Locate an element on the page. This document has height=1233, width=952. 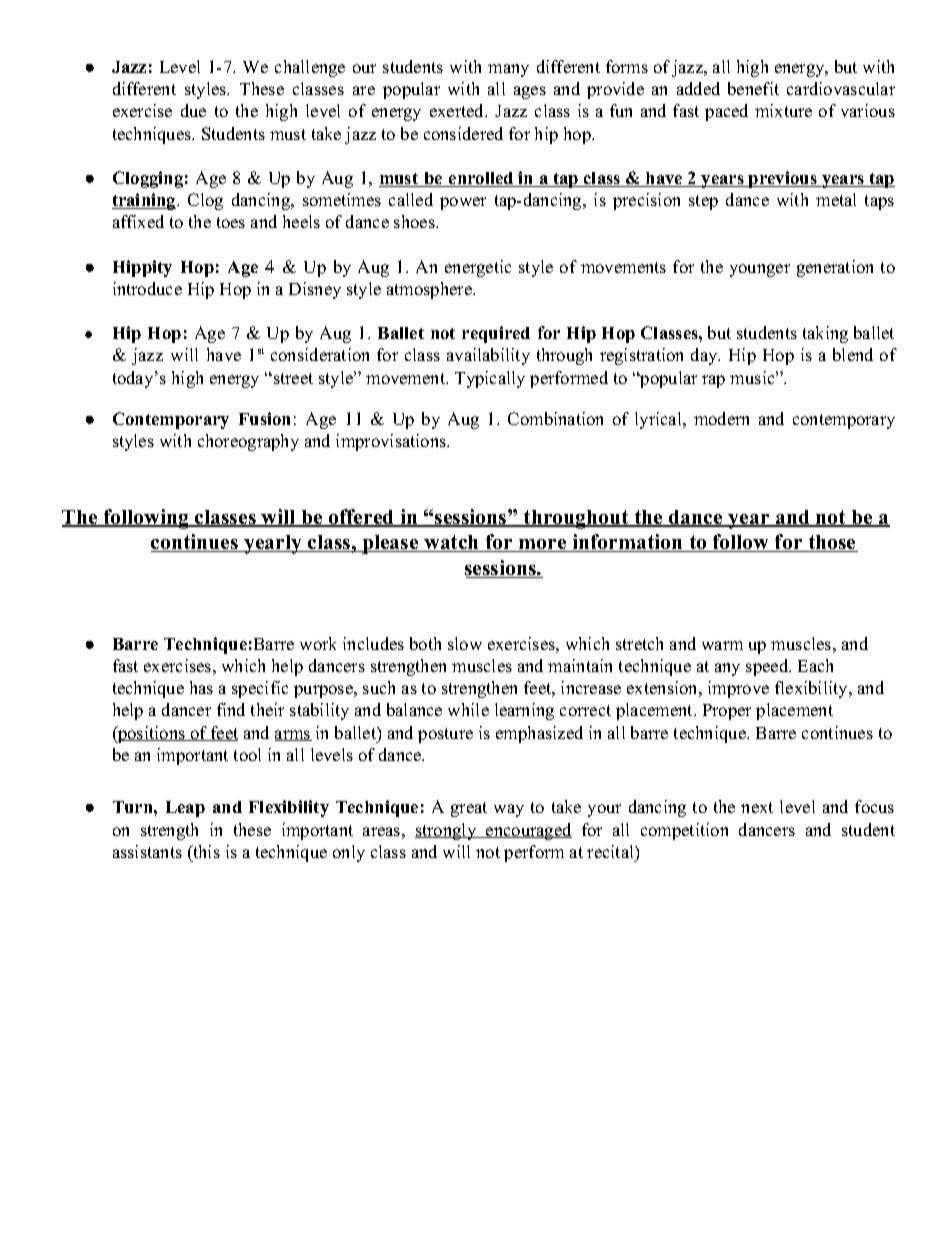
taking is located at coordinates (825, 334).
